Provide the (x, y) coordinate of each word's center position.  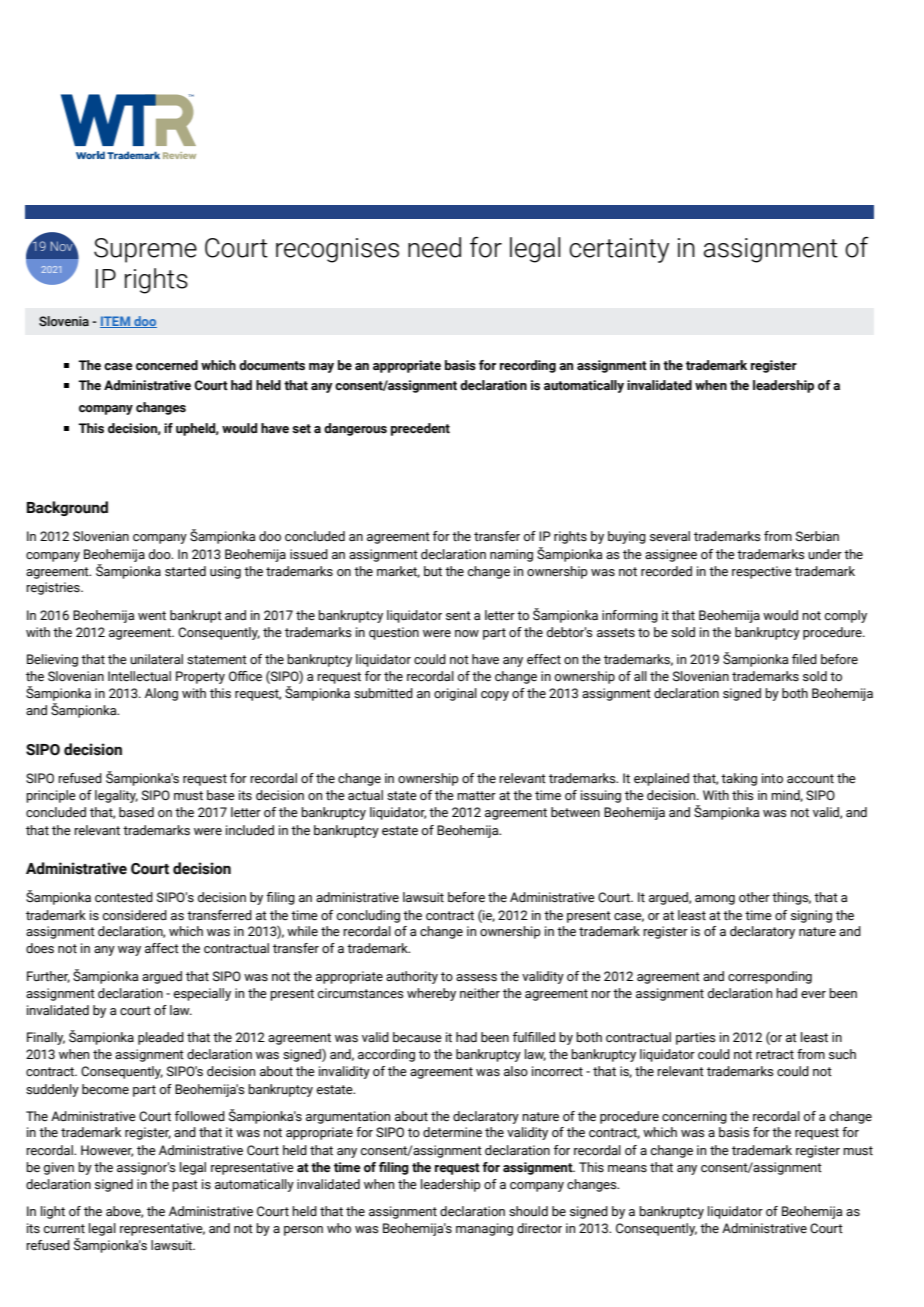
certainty (619, 250)
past (185, 1186)
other (754, 897)
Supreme (145, 250)
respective (762, 572)
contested (124, 897)
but (433, 571)
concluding (368, 916)
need (434, 247)
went (152, 615)
